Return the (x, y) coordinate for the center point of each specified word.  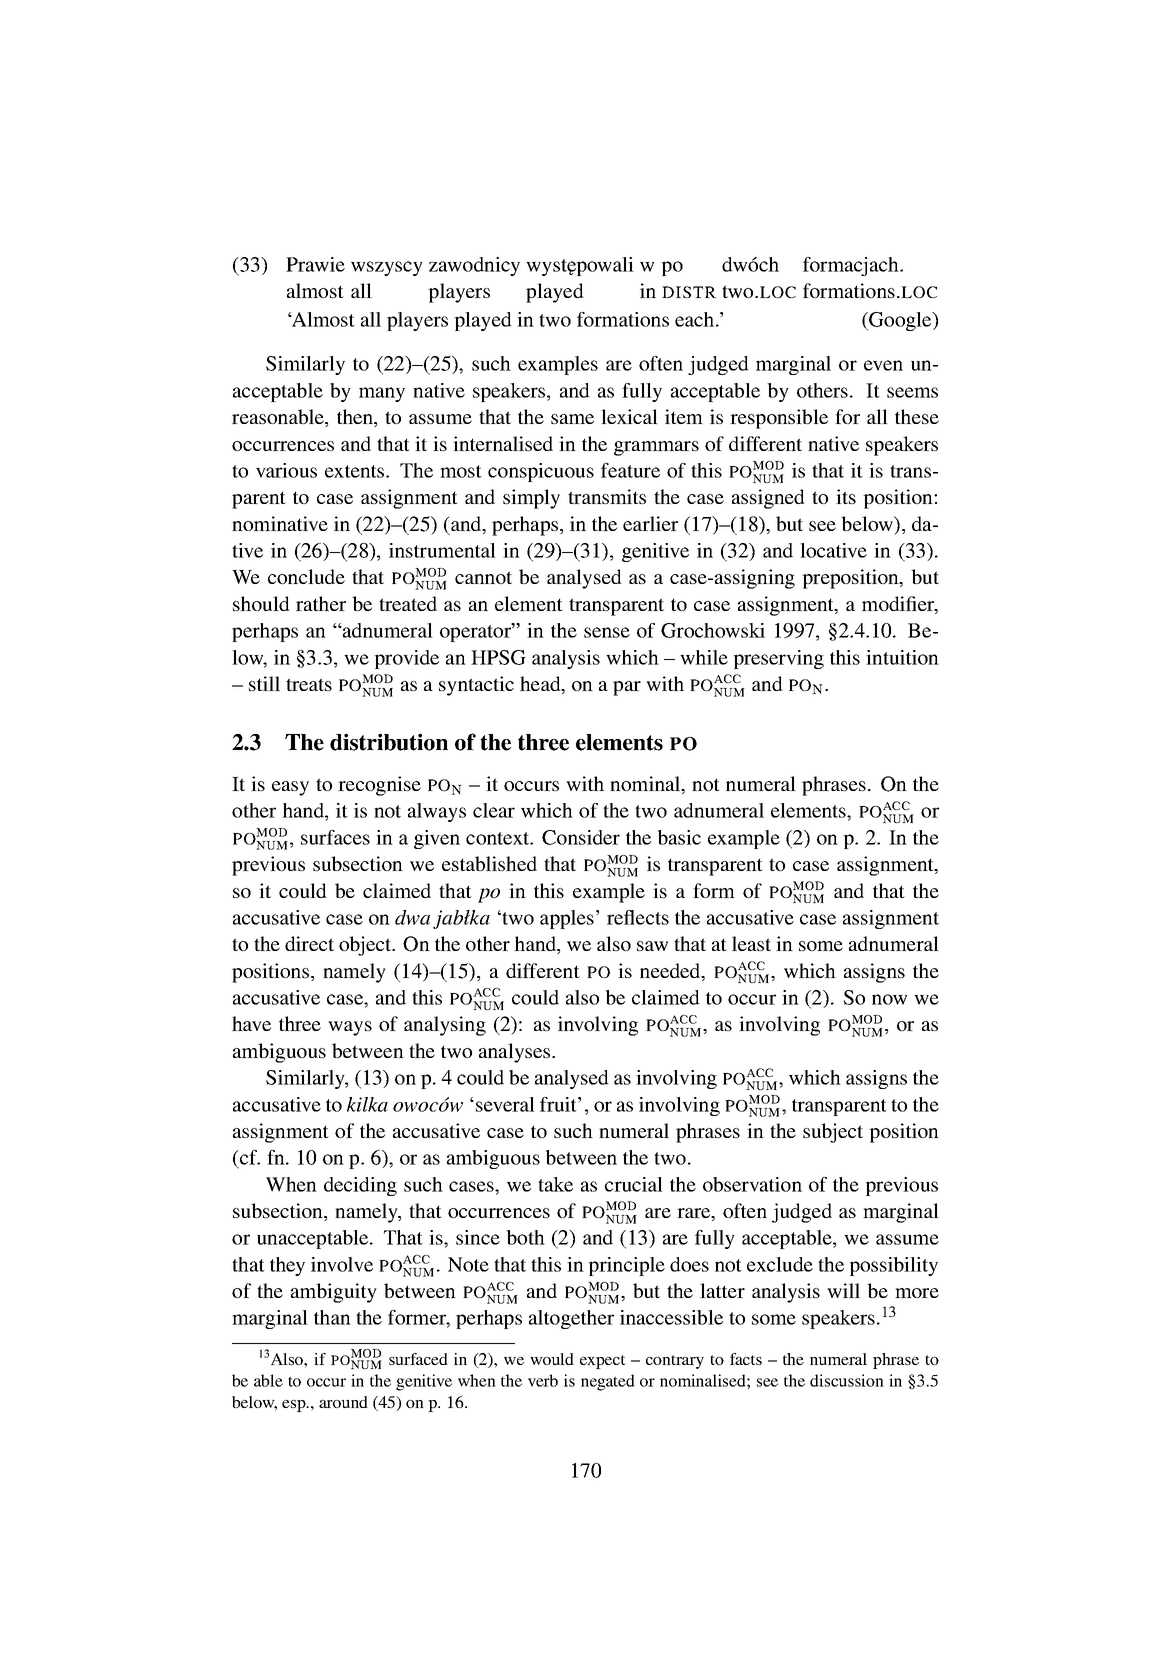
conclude (306, 576)
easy (290, 788)
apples (567, 919)
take (555, 1184)
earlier (650, 523)
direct (309, 943)
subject (833, 1133)
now (889, 999)
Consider (581, 837)
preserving (778, 659)
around (343, 1402)
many (382, 394)
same (572, 419)
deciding (360, 1186)
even (883, 365)
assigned (768, 499)
